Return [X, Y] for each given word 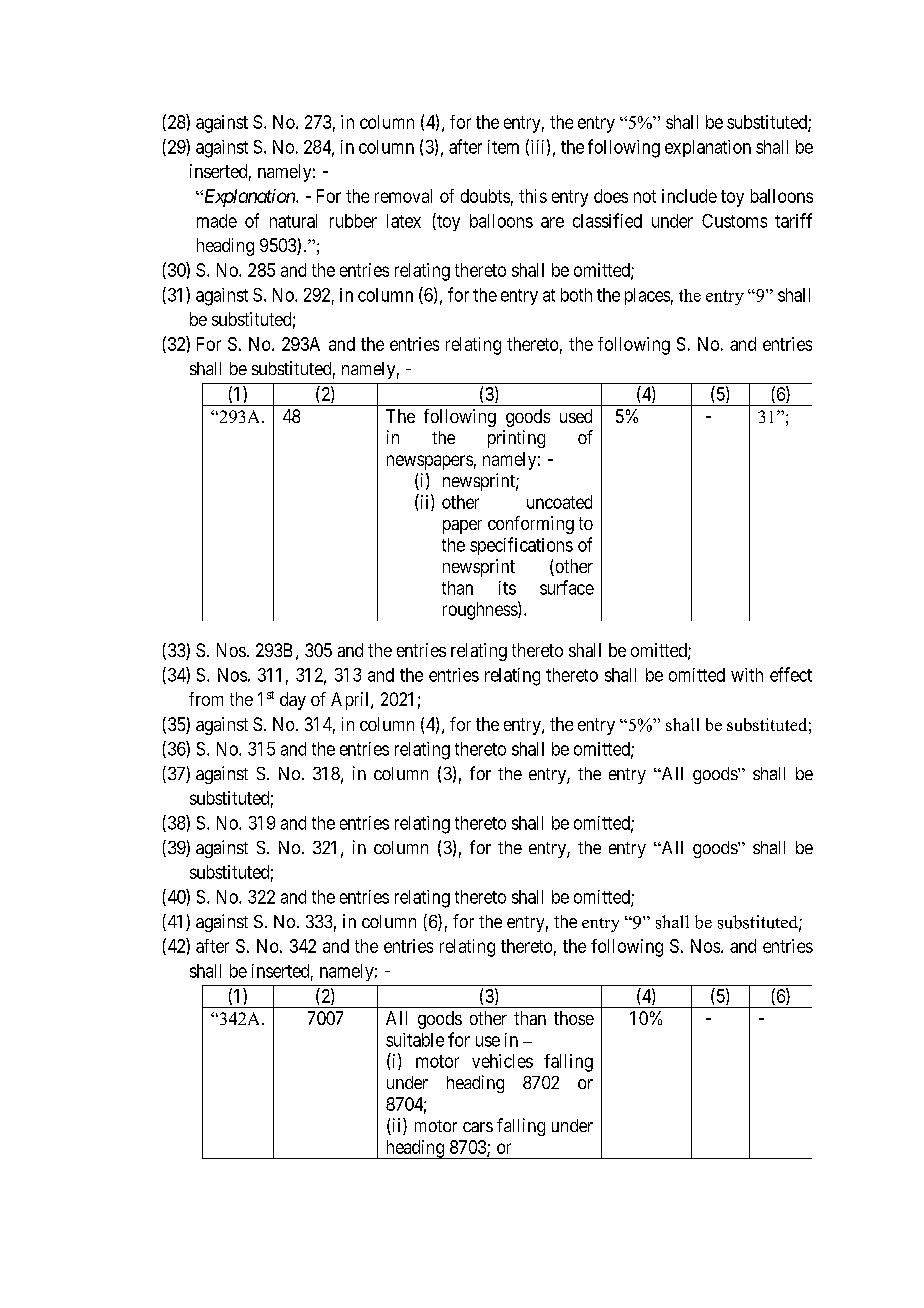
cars [478, 1127]
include [689, 196]
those [574, 1018]
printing [516, 439]
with [747, 675]
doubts [485, 196]
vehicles [502, 1061]
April [351, 701]
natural [293, 221]
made [217, 221]
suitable [415, 1040]
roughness [481, 610]
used [576, 416]
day [293, 701]
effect [791, 674]
